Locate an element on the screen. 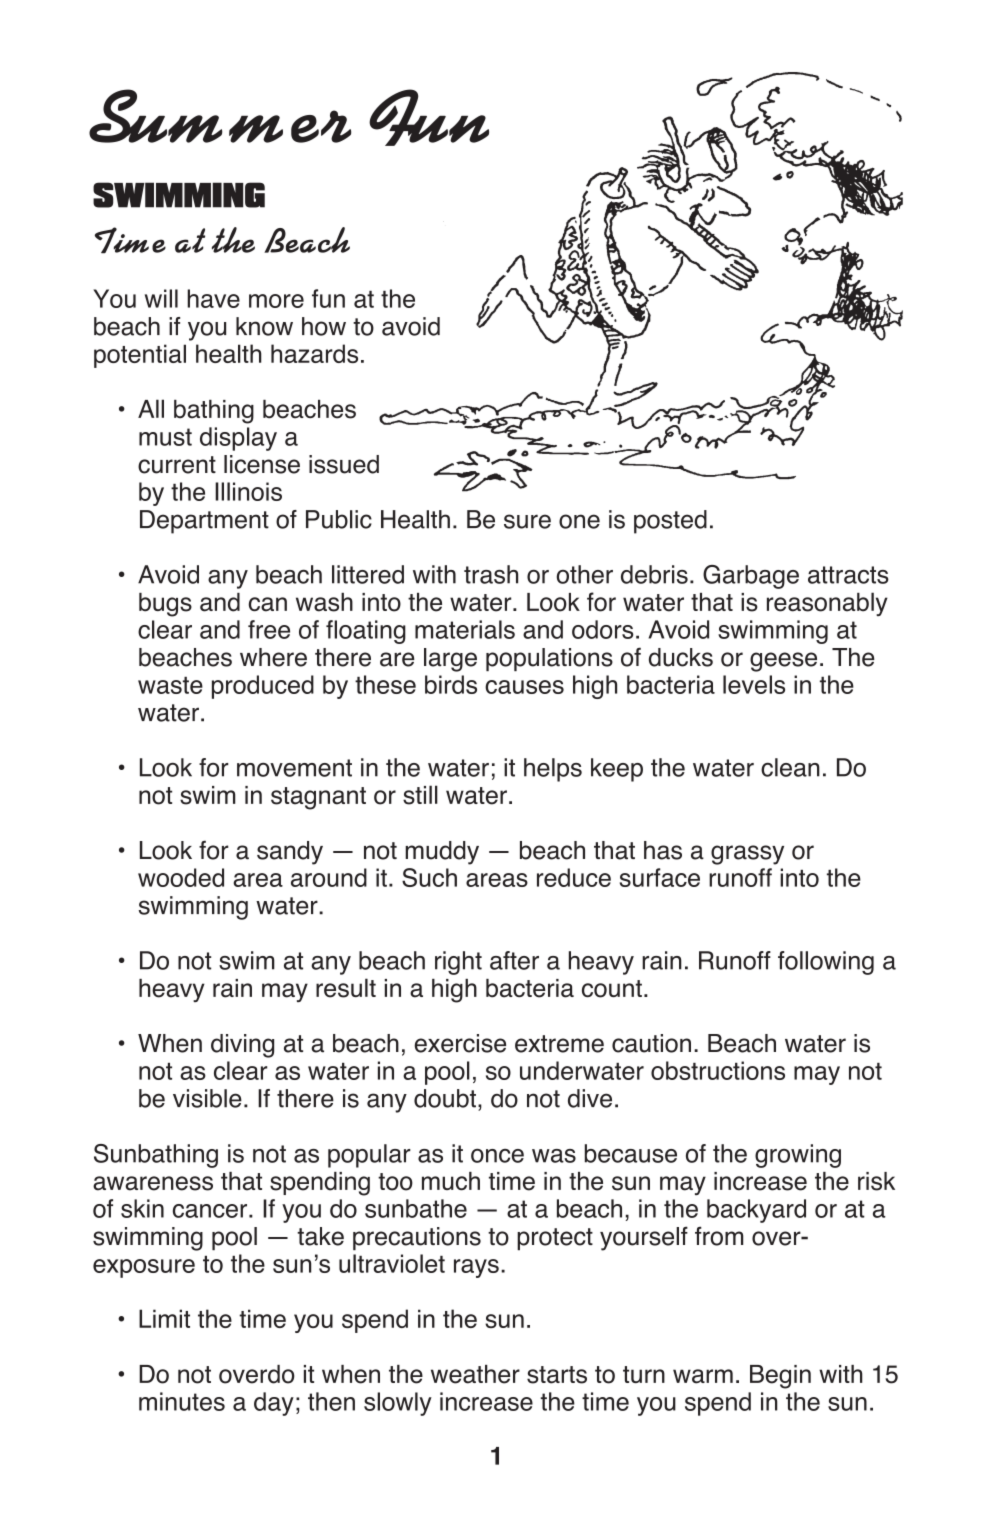  diving is located at coordinates (242, 1046).
